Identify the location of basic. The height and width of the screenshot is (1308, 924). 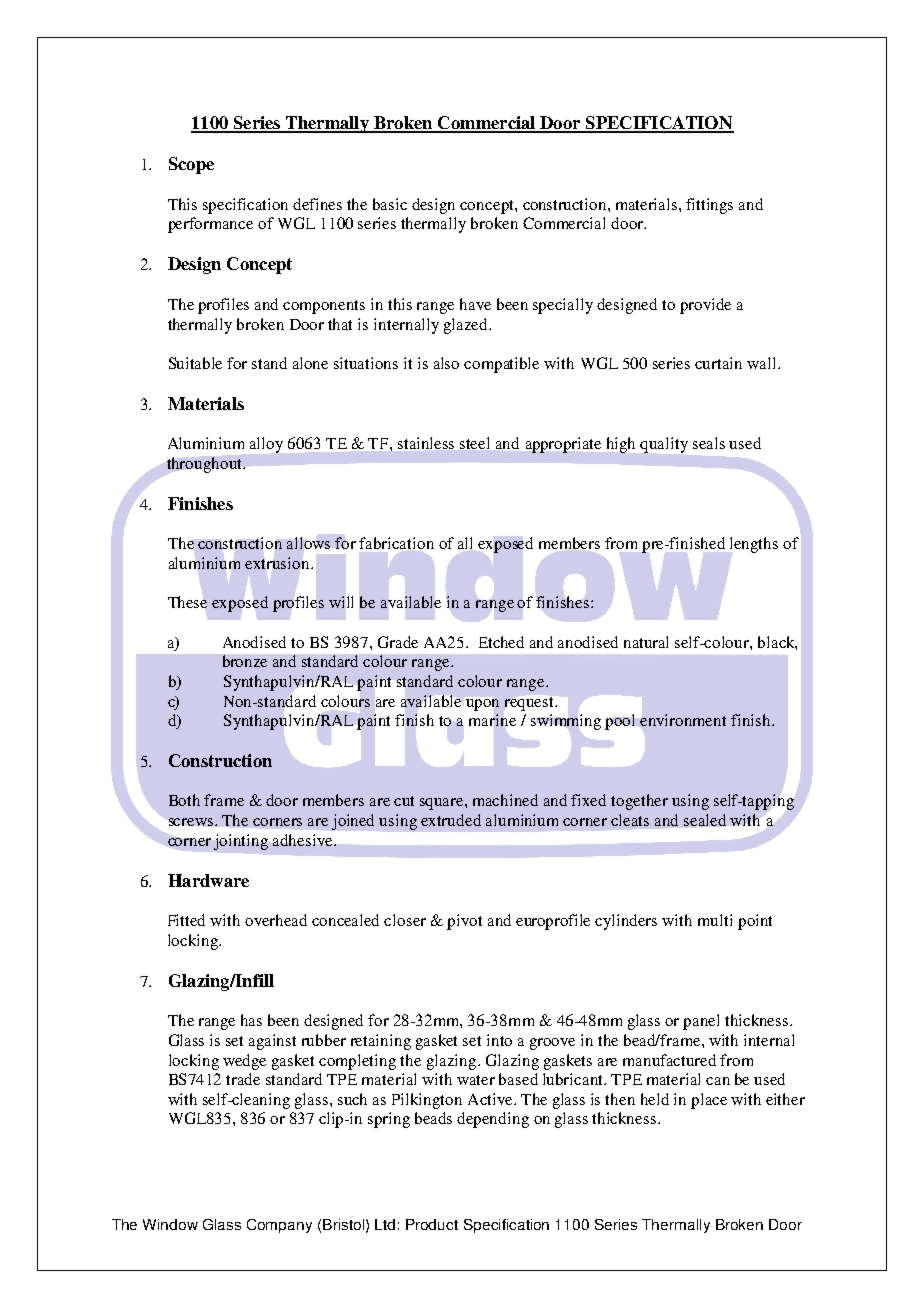
(390, 204).
